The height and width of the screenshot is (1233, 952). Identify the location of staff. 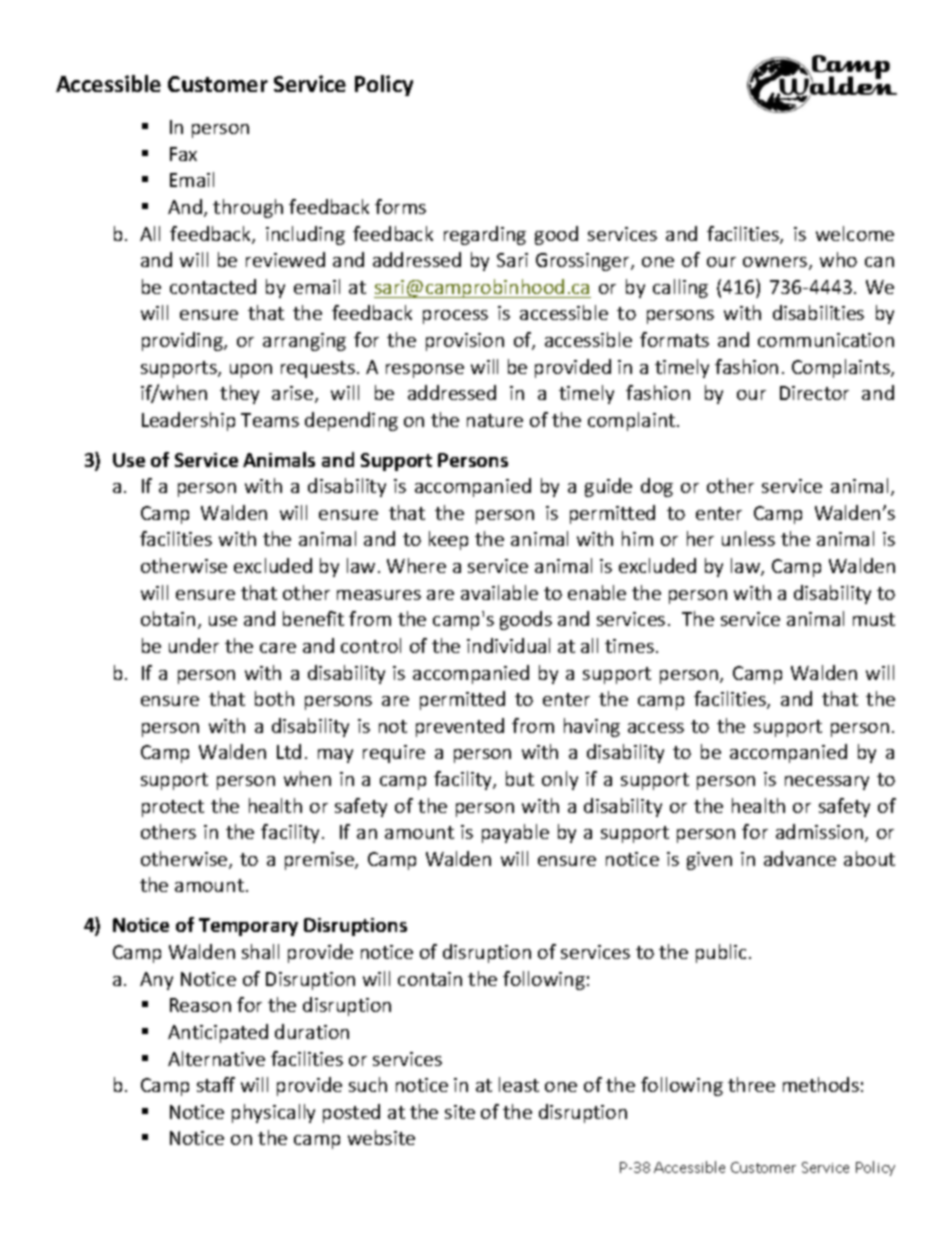
(216, 1084).
